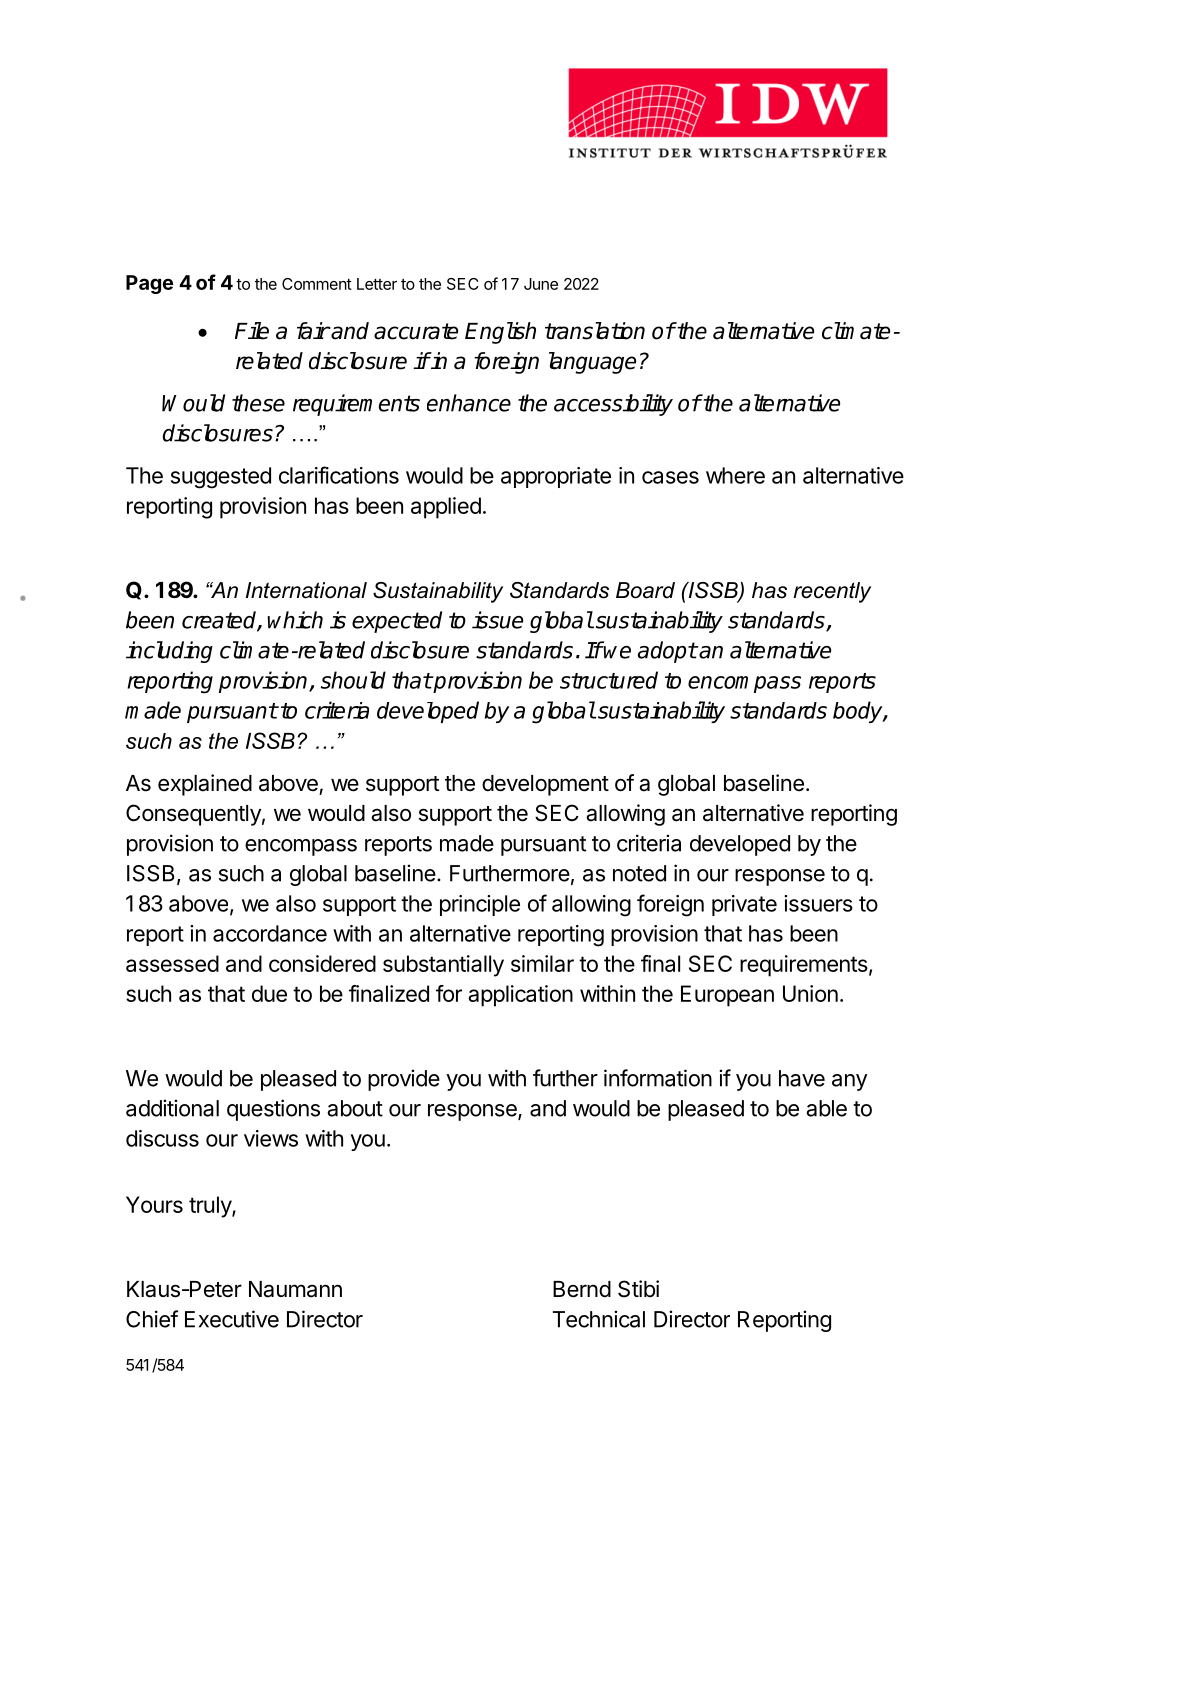 The image size is (1195, 1691). I want to click on private, so click(744, 905).
